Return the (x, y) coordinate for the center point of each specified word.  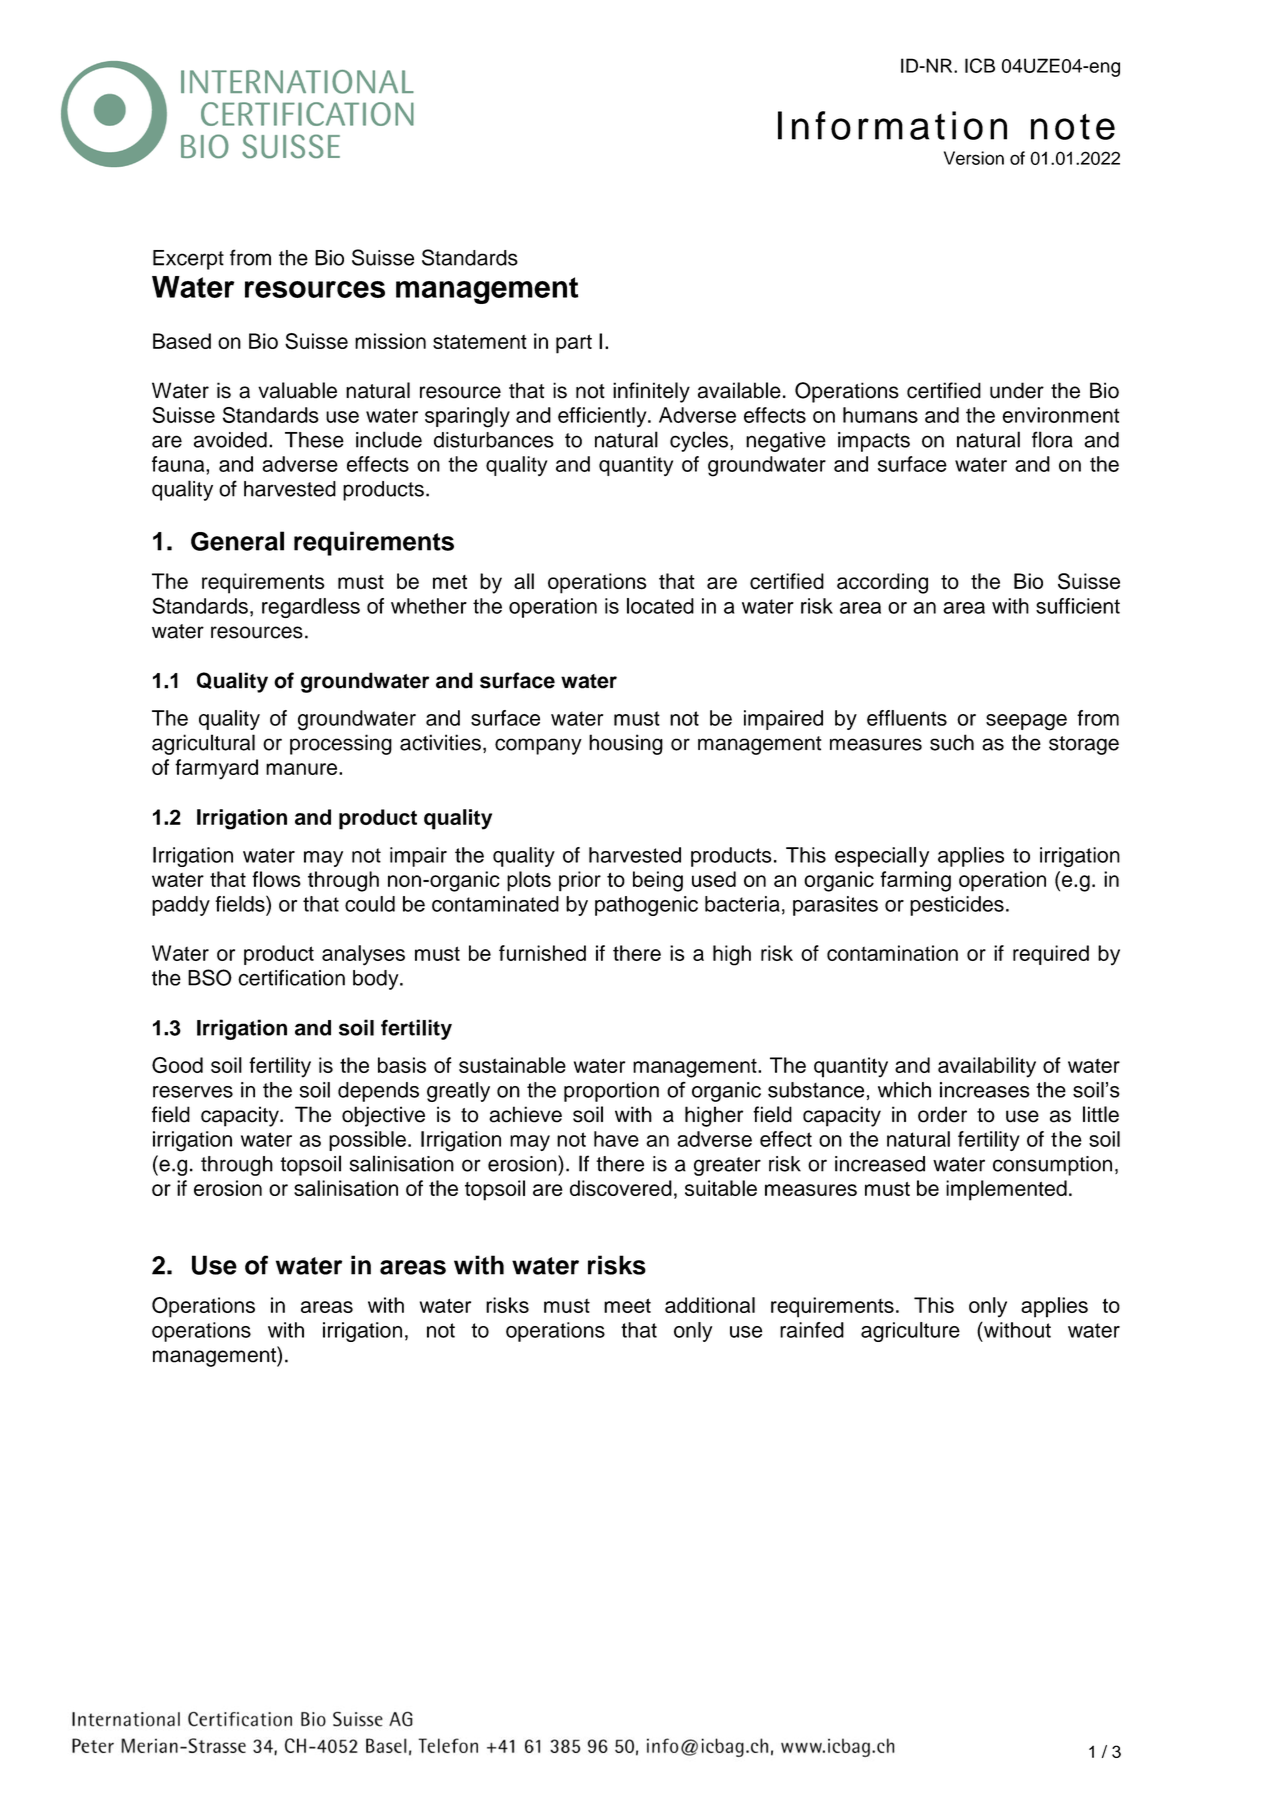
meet (627, 1305)
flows (276, 879)
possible (367, 1141)
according (882, 583)
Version (974, 158)
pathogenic (646, 906)
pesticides (957, 906)
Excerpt (188, 260)
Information (892, 125)
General (237, 541)
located (660, 606)
